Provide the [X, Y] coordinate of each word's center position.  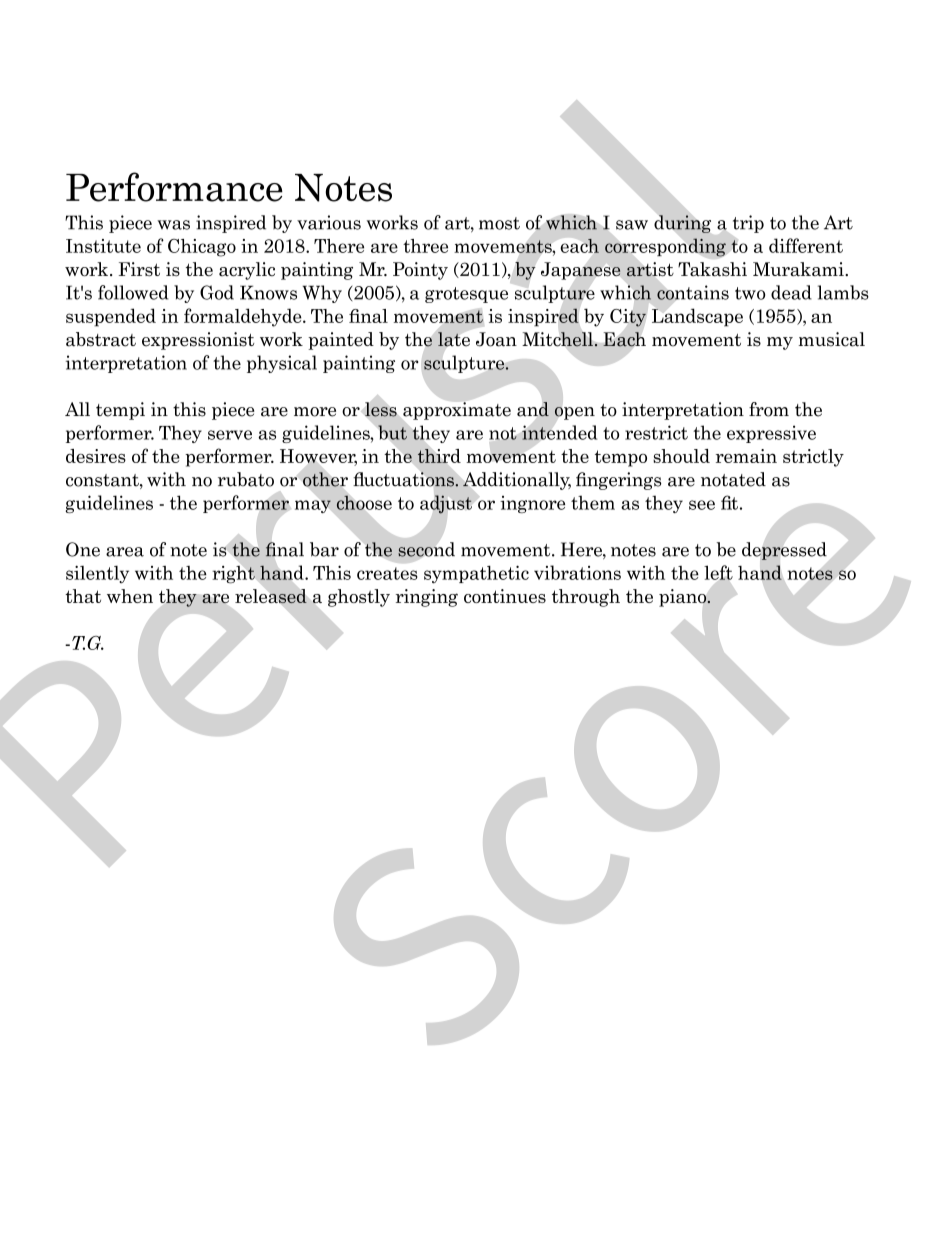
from [769, 409]
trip [748, 224]
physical [282, 364]
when [130, 596]
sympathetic [476, 574]
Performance [174, 187]
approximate [457, 411]
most [499, 223]
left [718, 572]
